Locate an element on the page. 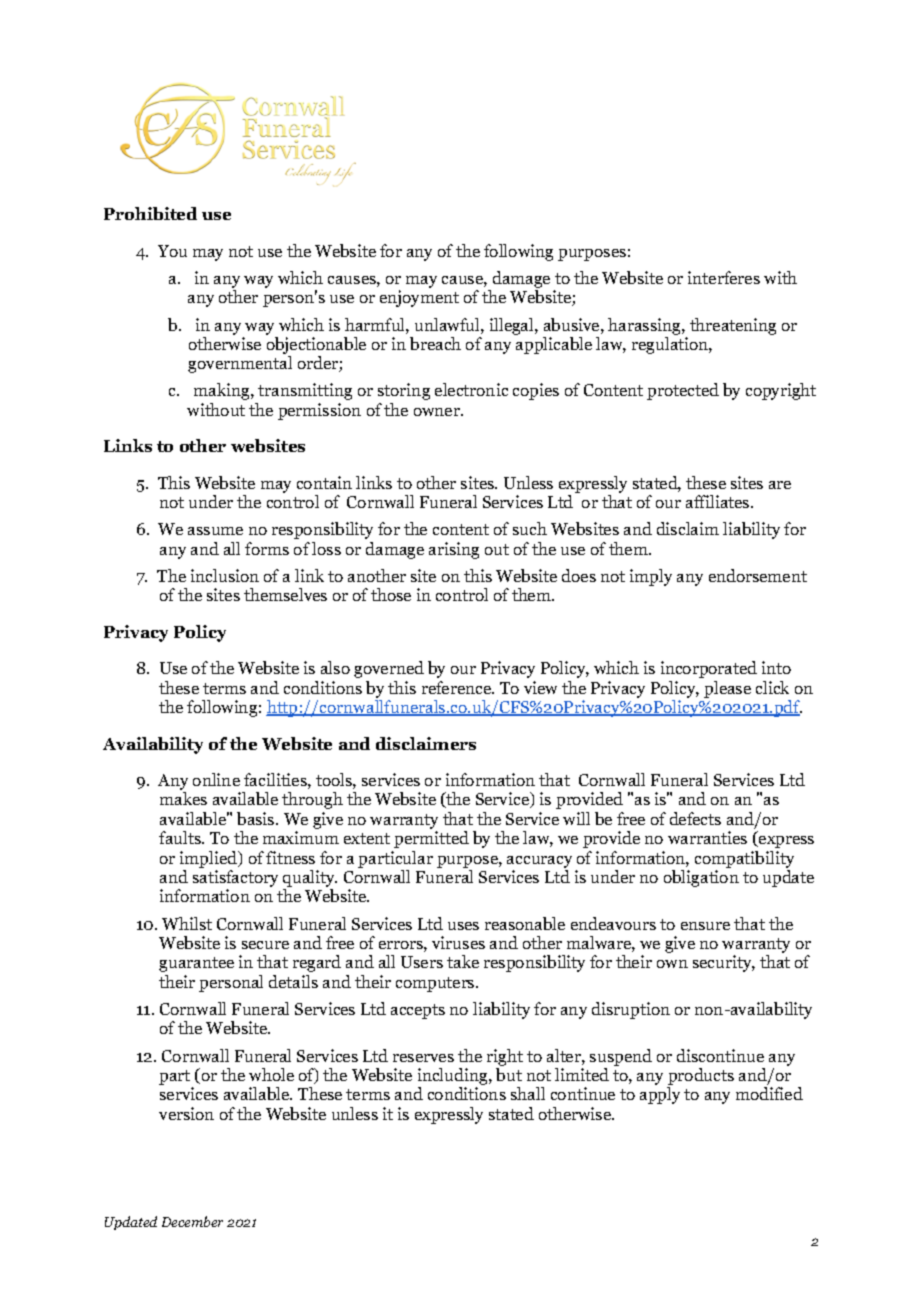 Image resolution: width=924 pixels, height=1307 pixels. please is located at coordinates (727, 689).
